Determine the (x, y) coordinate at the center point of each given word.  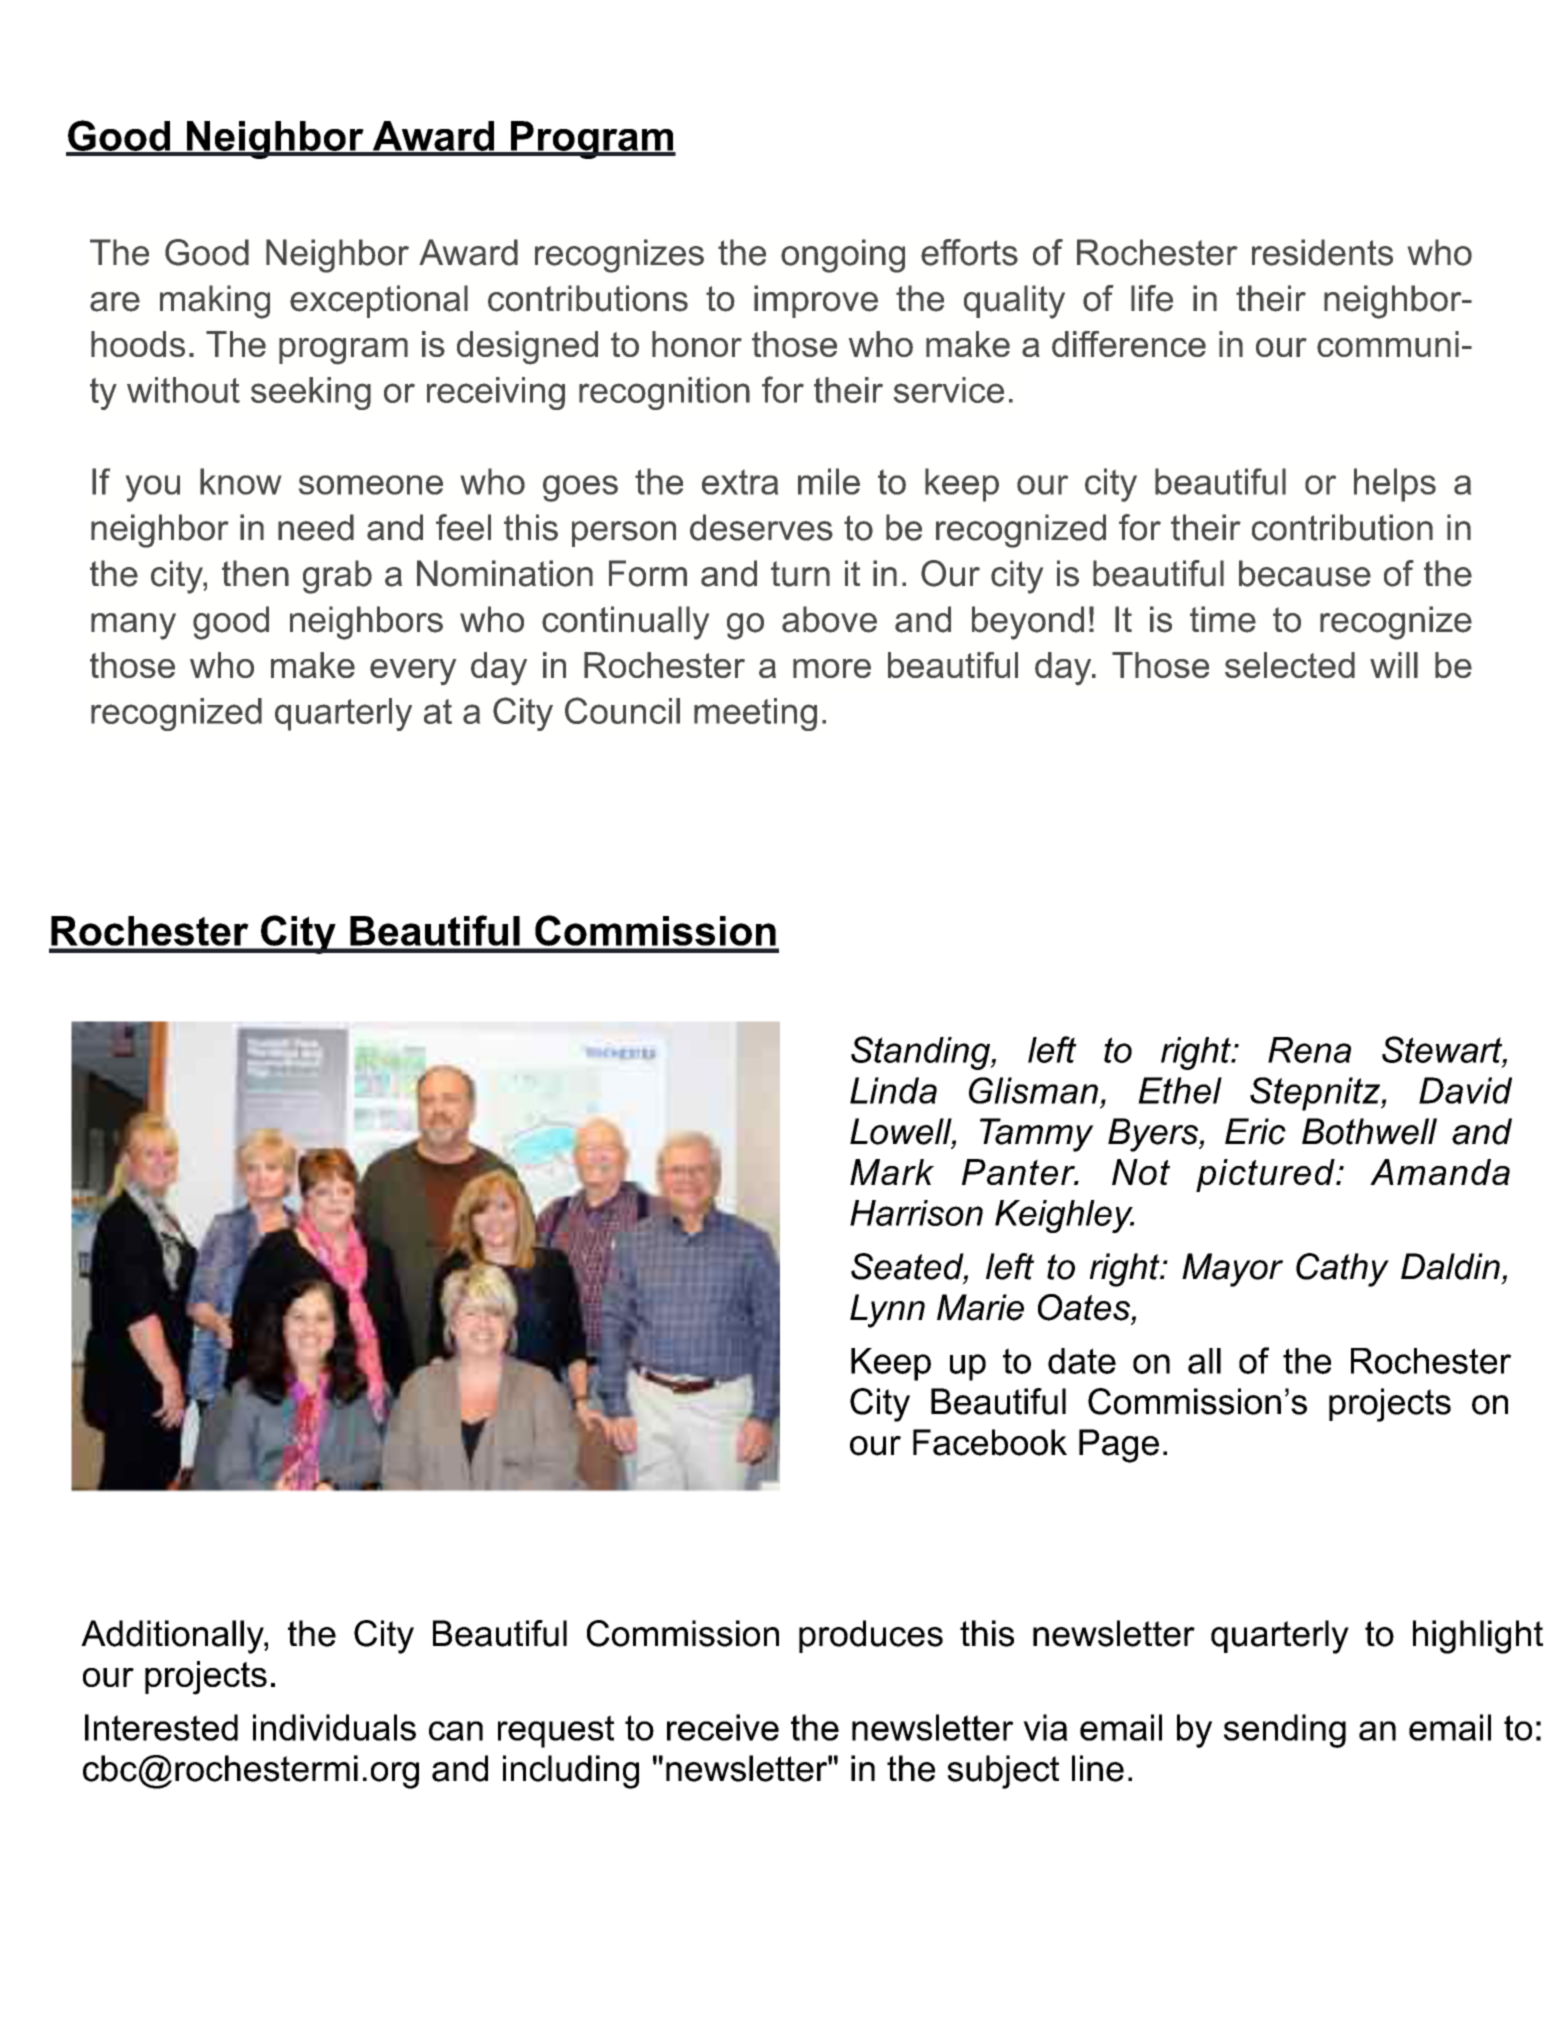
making (215, 302)
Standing (921, 1053)
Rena (1309, 1050)
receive (723, 1727)
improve (816, 301)
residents (1322, 252)
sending (1285, 1731)
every (413, 672)
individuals (334, 1727)
